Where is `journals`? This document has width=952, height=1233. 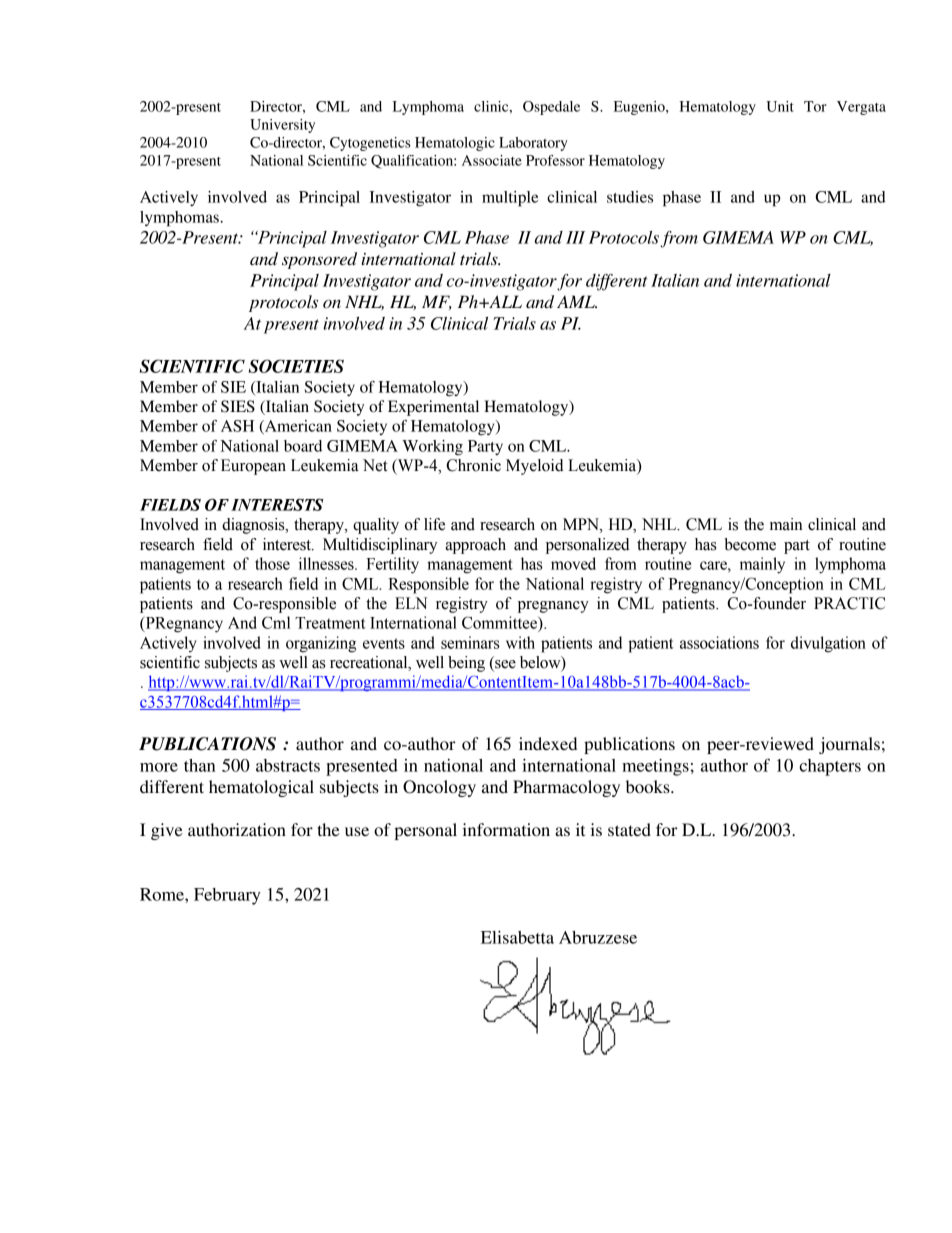 journals is located at coordinates (849, 745).
